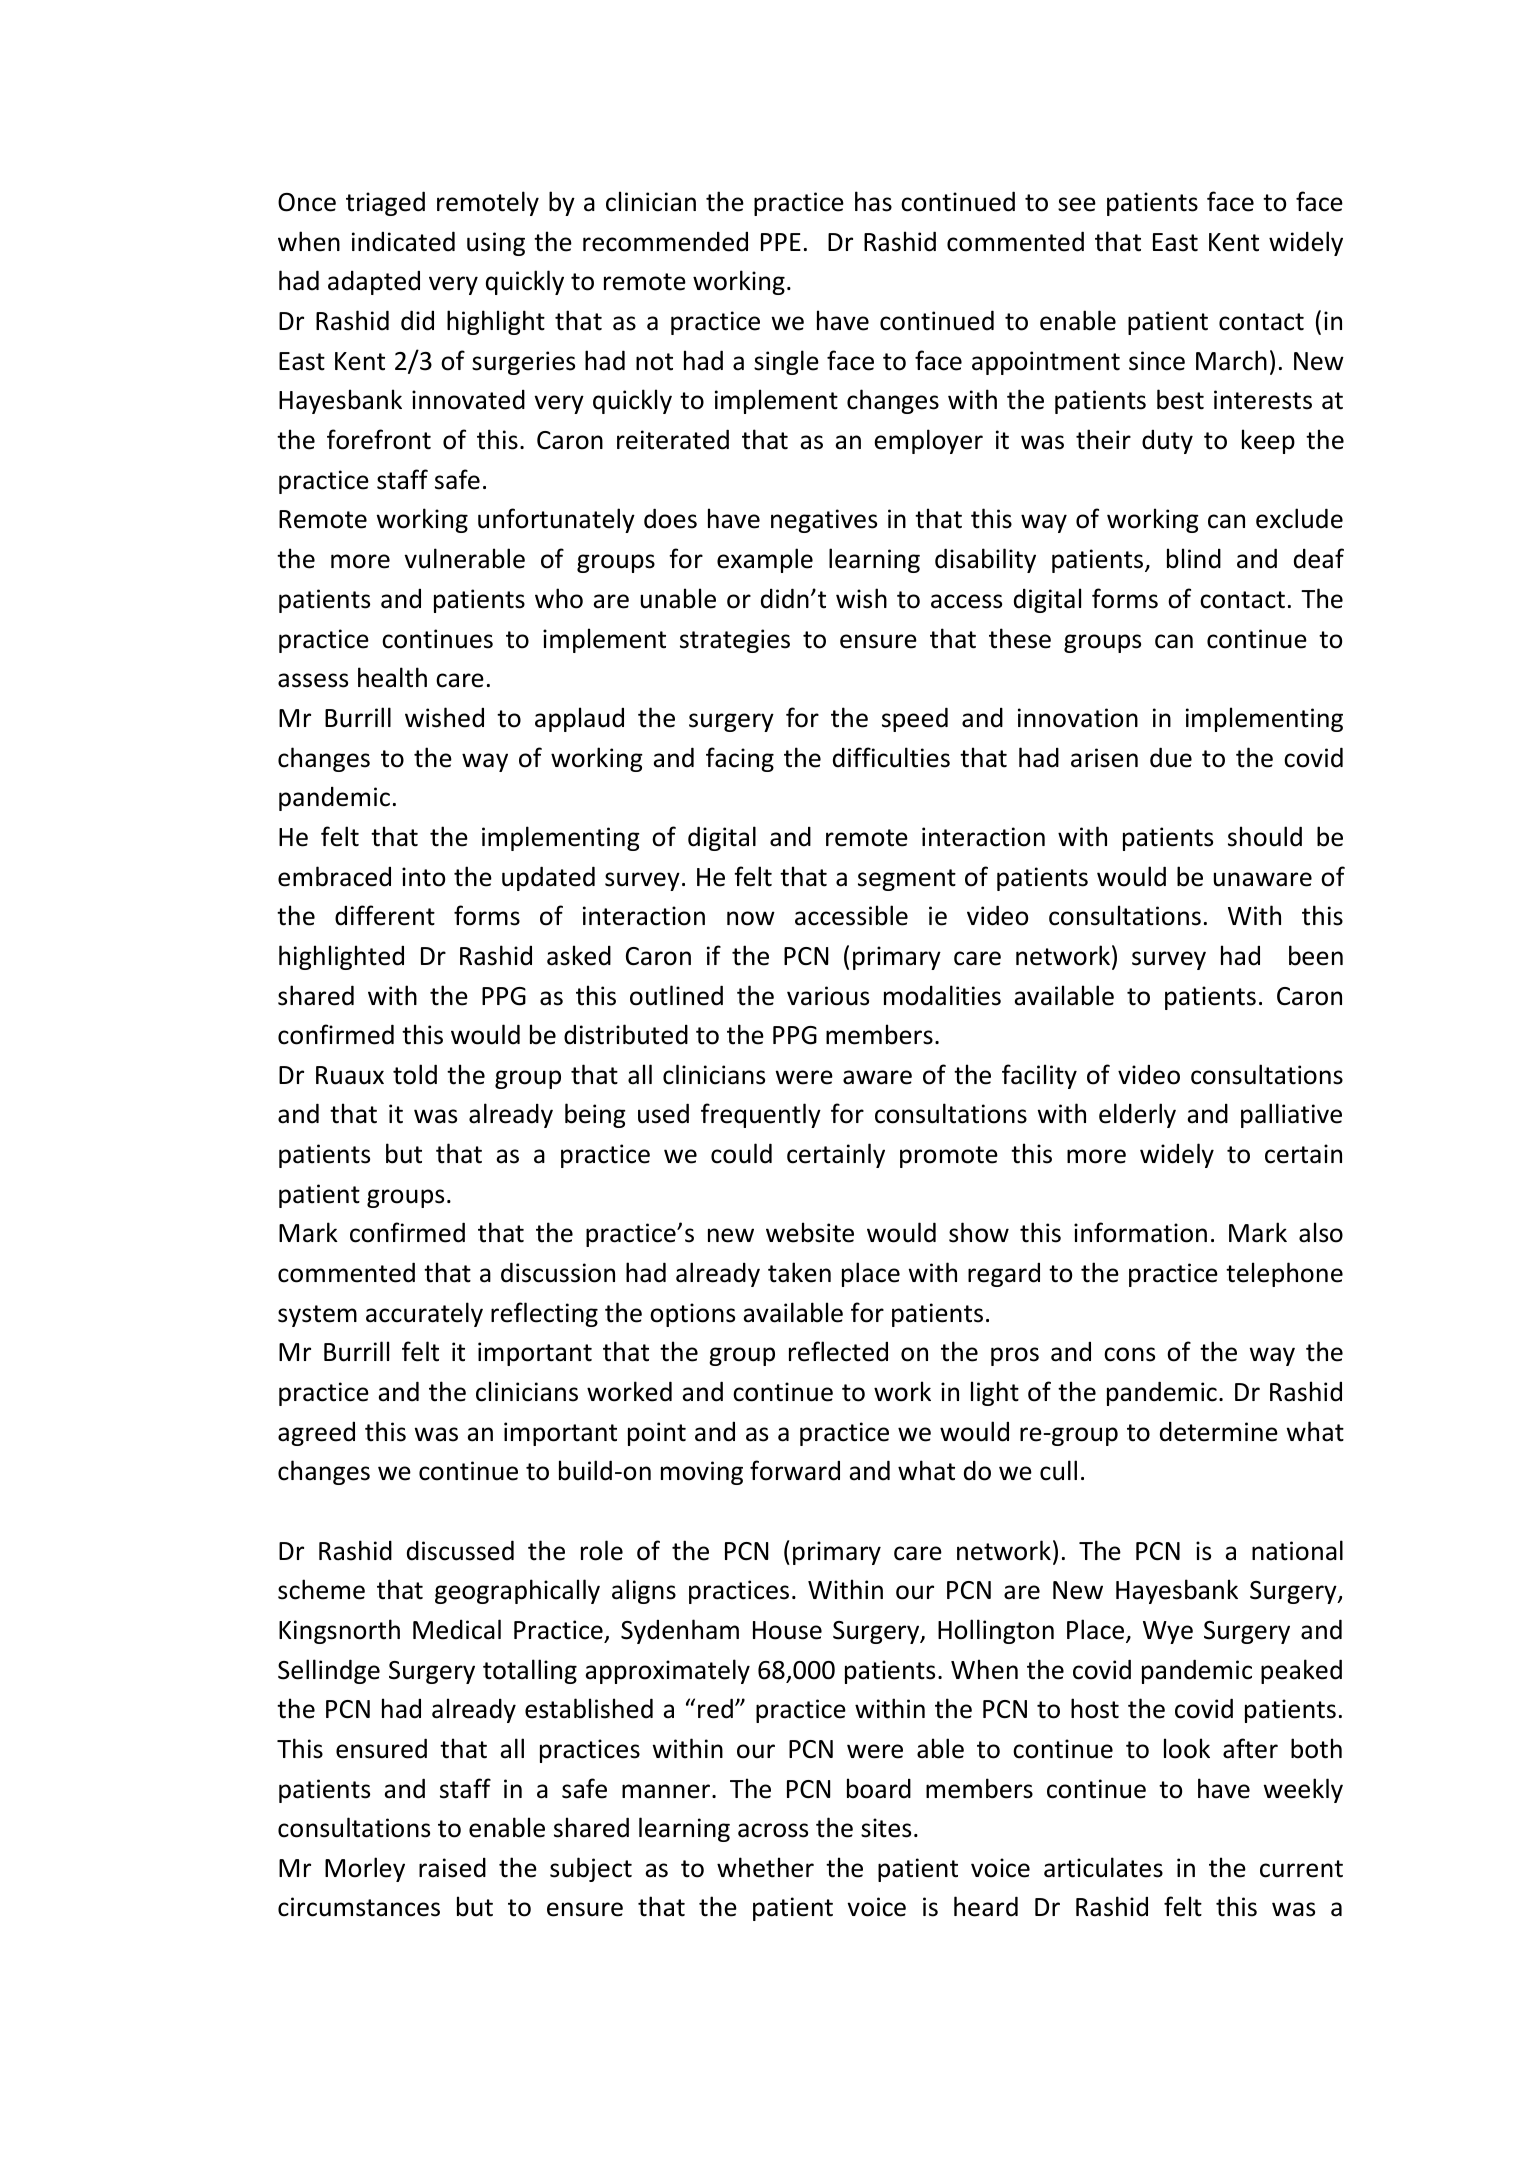 This image has height=2162, width=1529. Describe the element at coordinates (1284, 1274) in the image. I see `telephone` at that location.
